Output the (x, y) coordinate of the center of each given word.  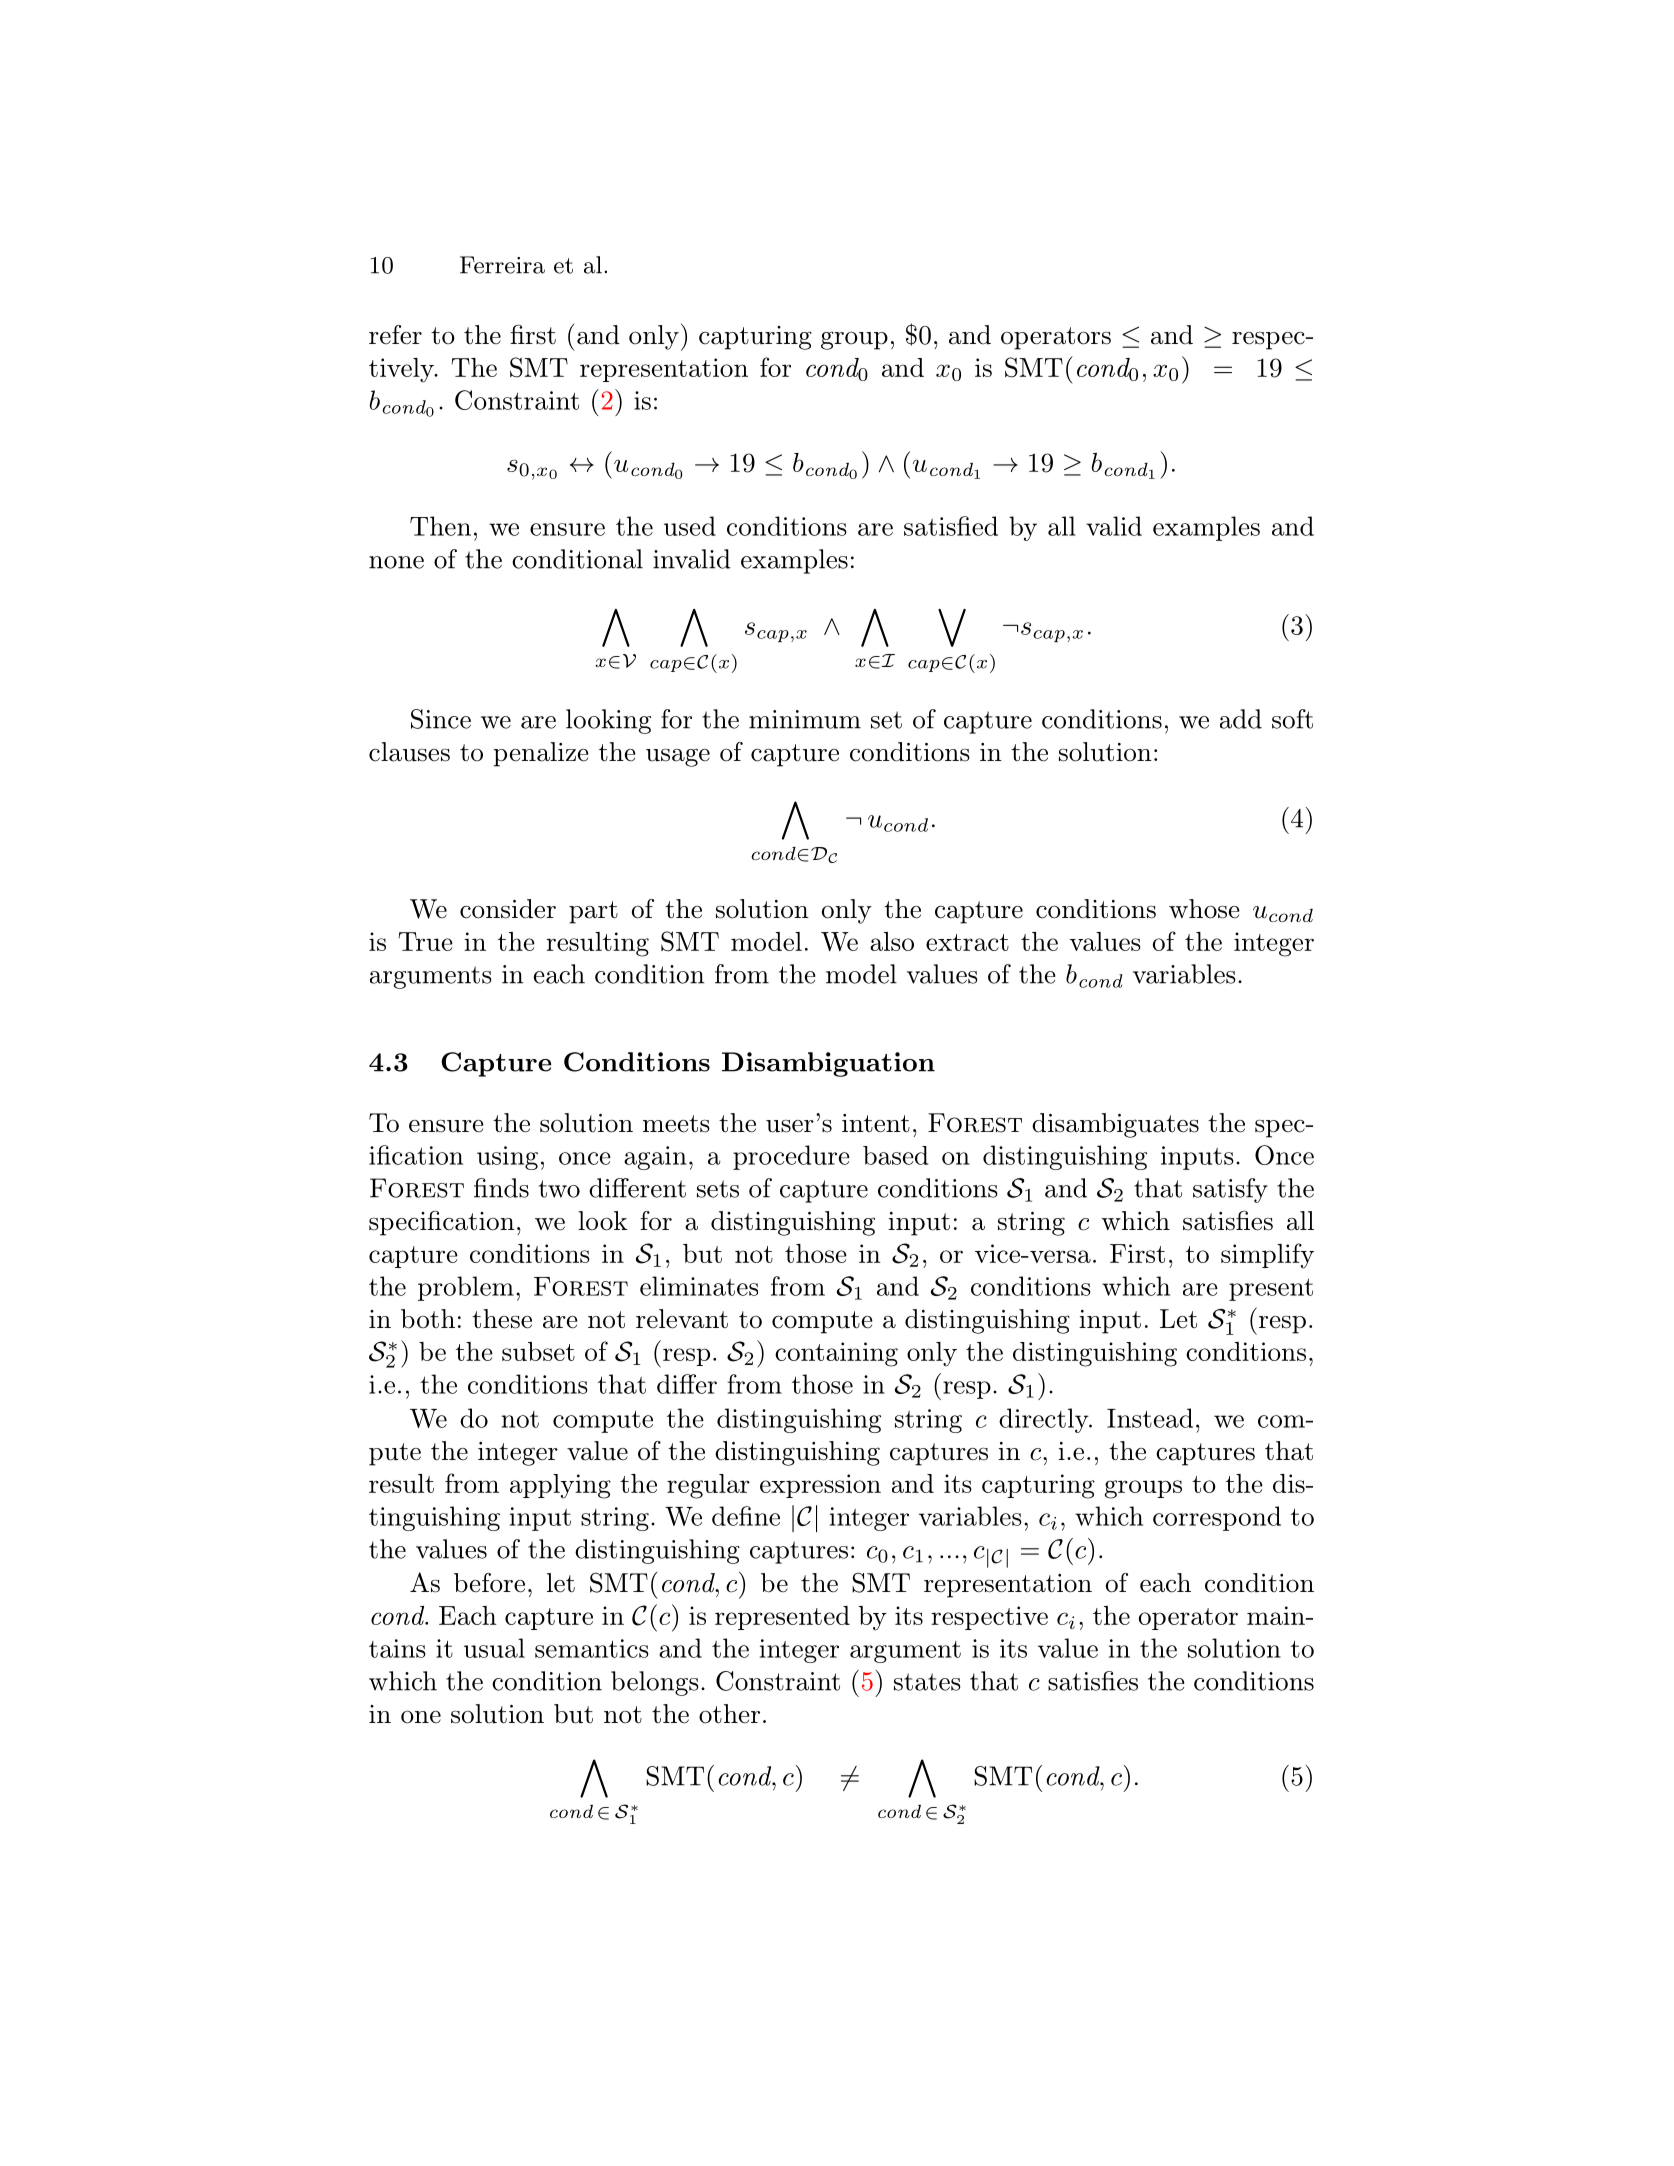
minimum (805, 719)
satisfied (951, 526)
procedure (791, 1157)
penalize (541, 754)
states (927, 1682)
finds (501, 1188)
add (1241, 719)
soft (1292, 719)
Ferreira (502, 265)
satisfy (1230, 1190)
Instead (1150, 1418)
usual (494, 1648)
